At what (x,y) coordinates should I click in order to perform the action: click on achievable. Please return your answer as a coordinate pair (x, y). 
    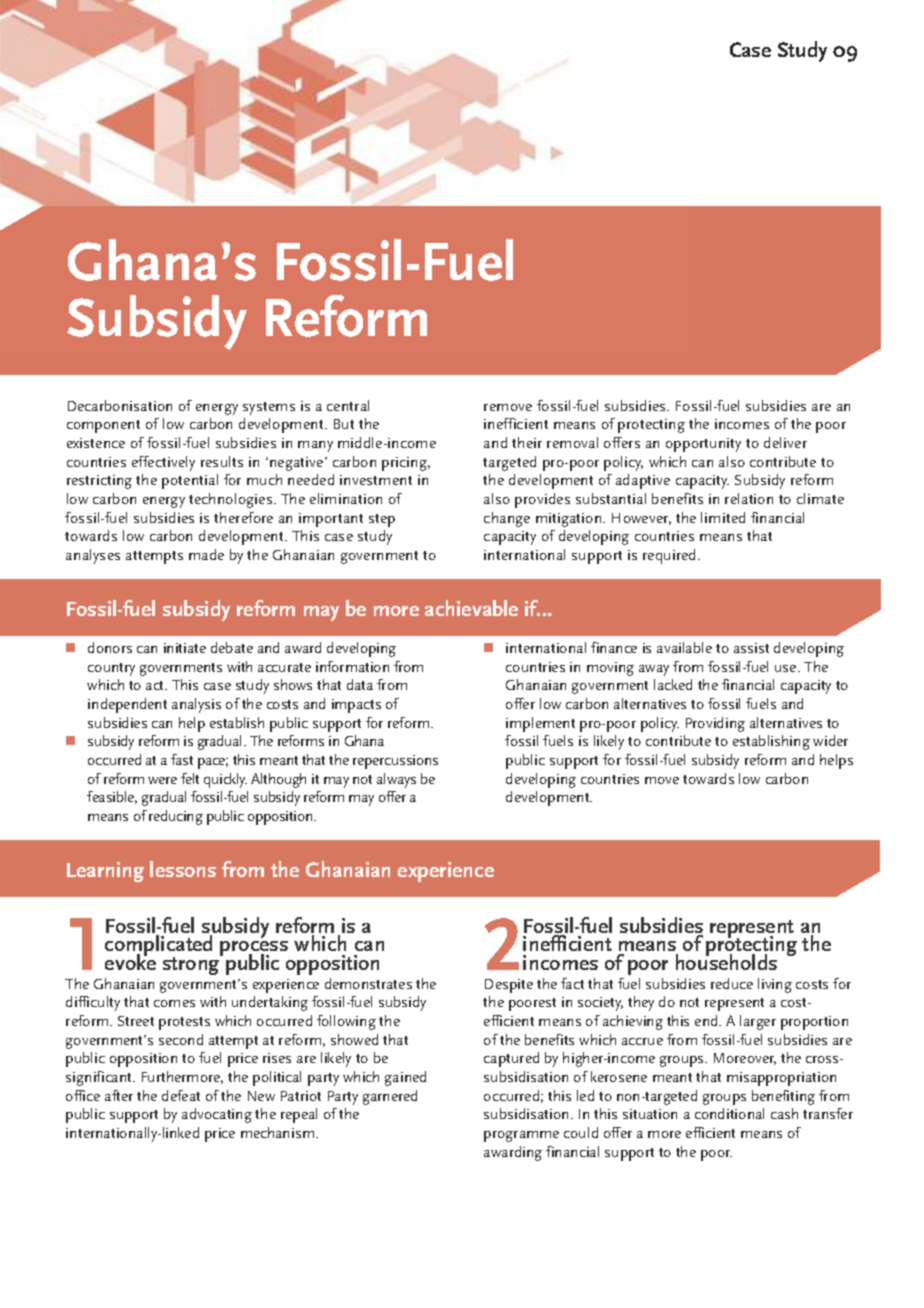
    Looking at the image, I should click on (471, 608).
